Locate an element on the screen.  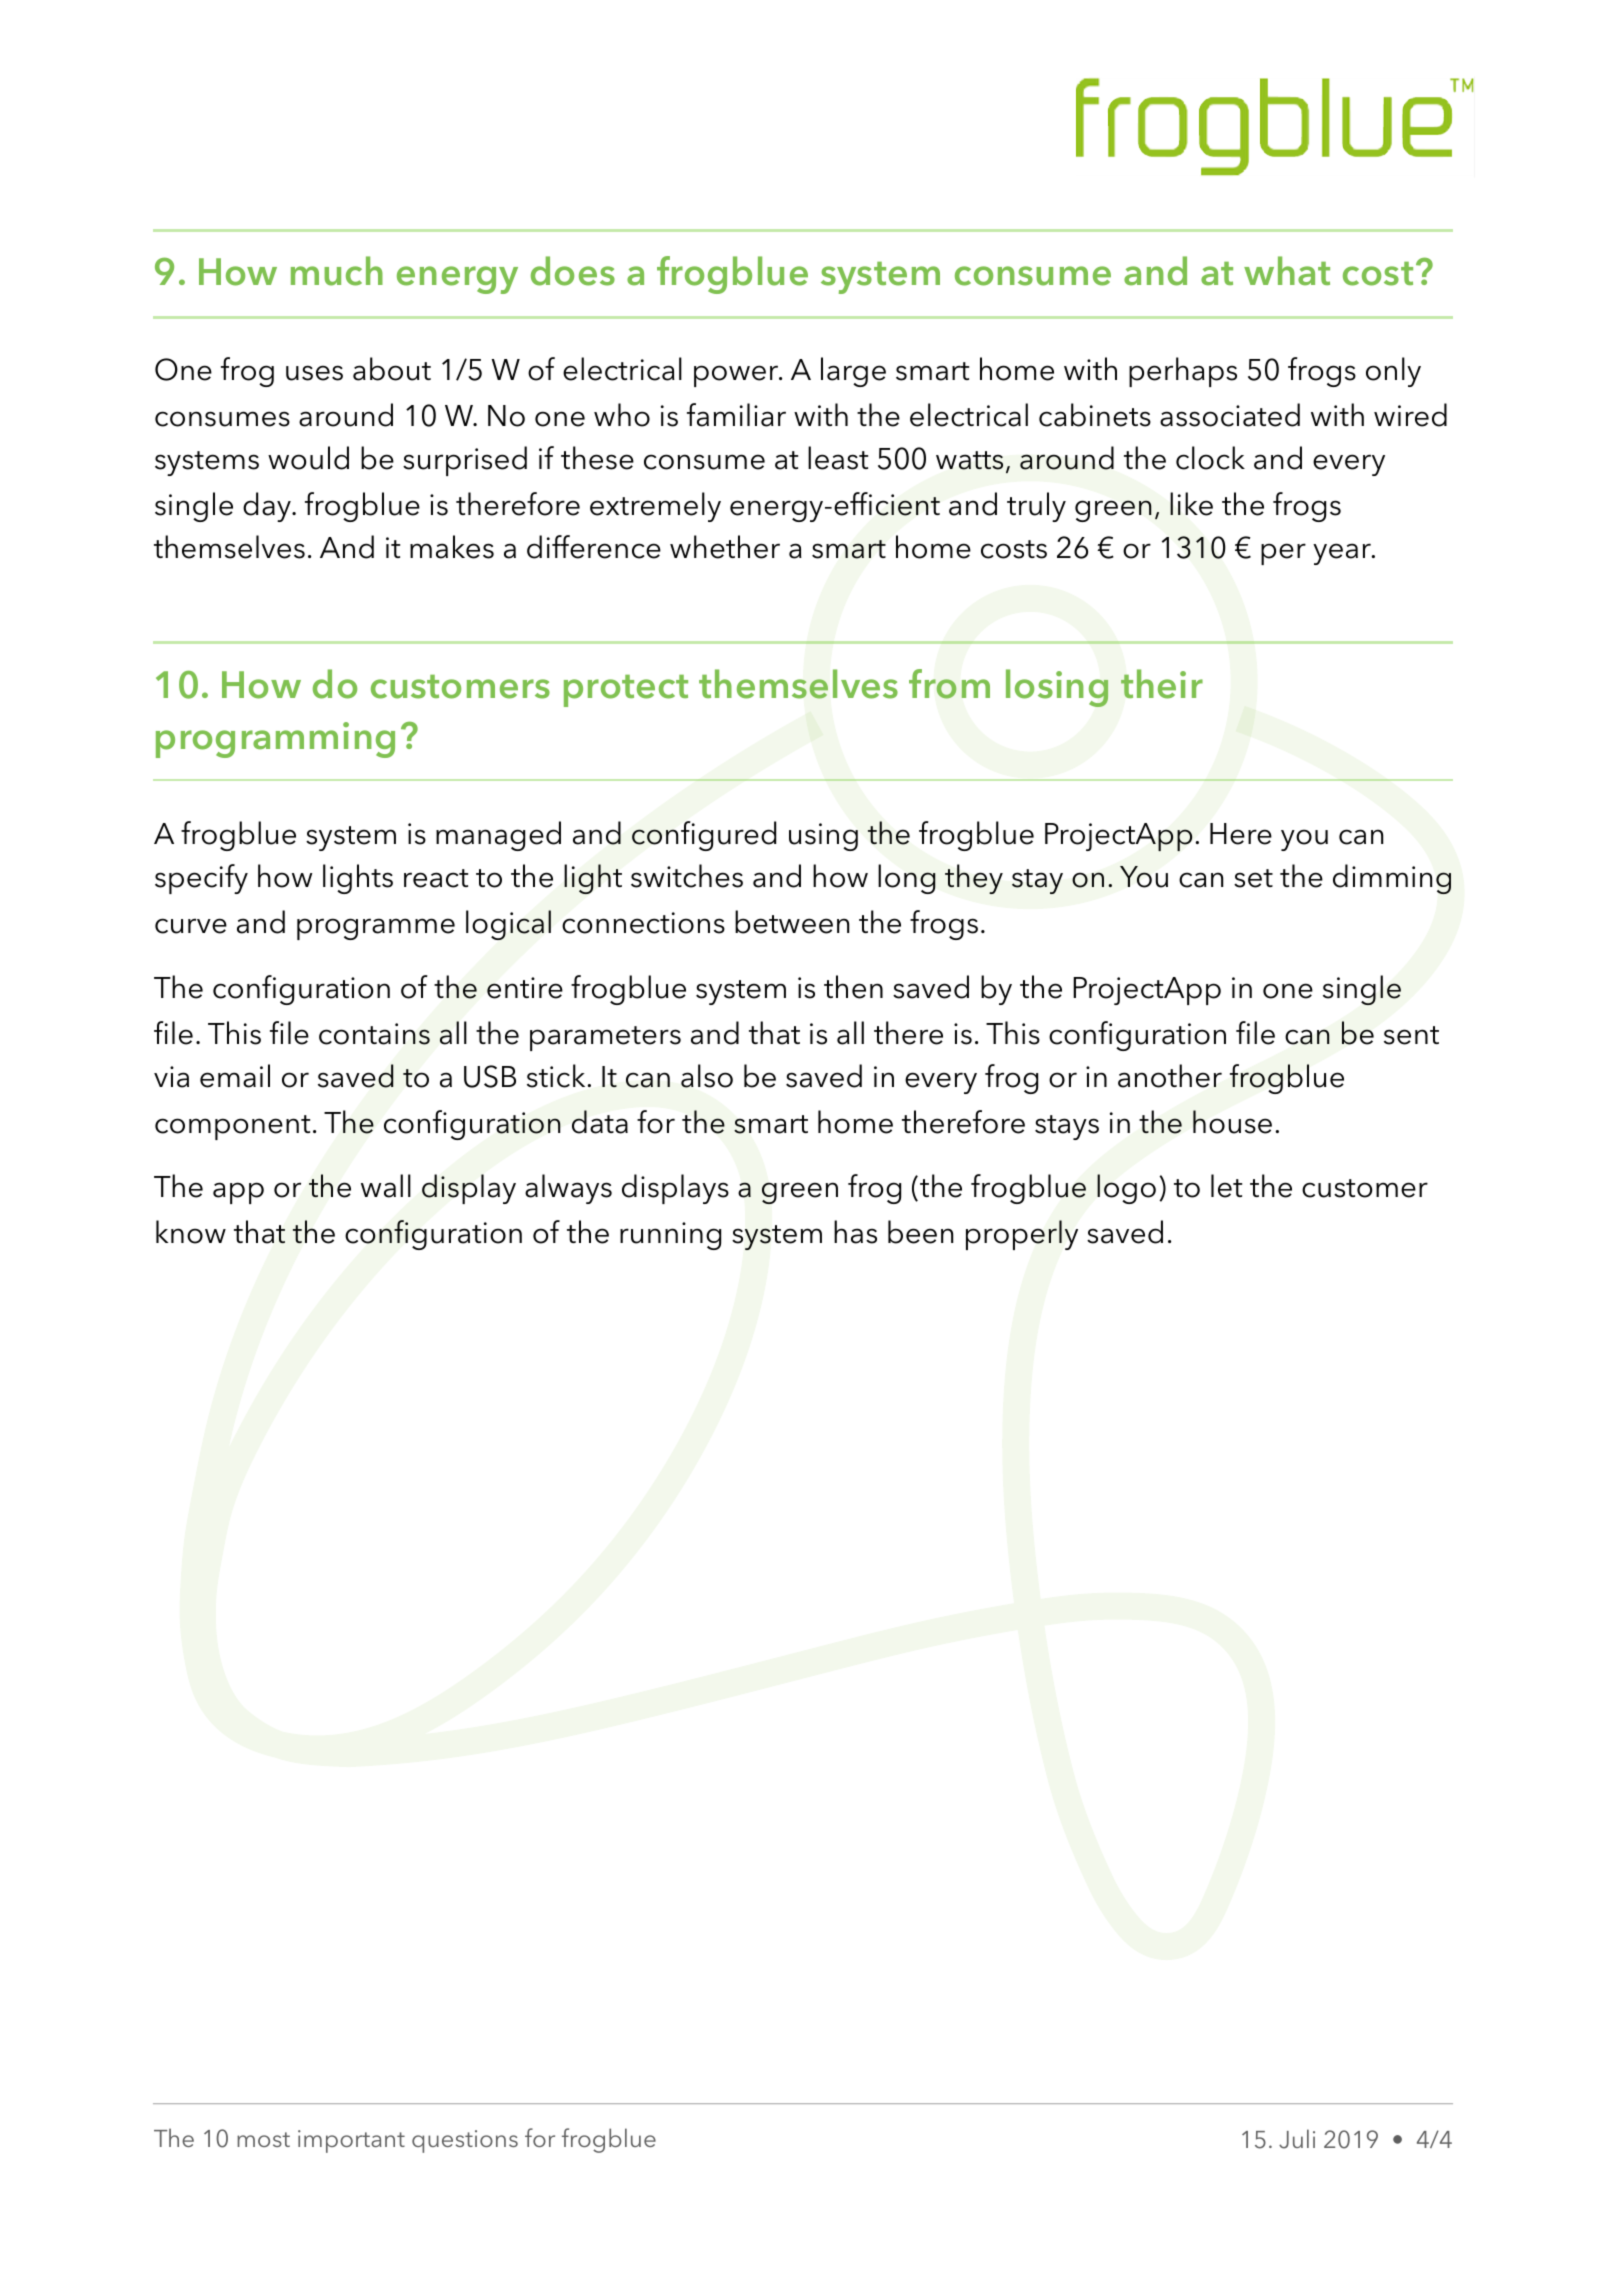
power is located at coordinates (737, 376).
